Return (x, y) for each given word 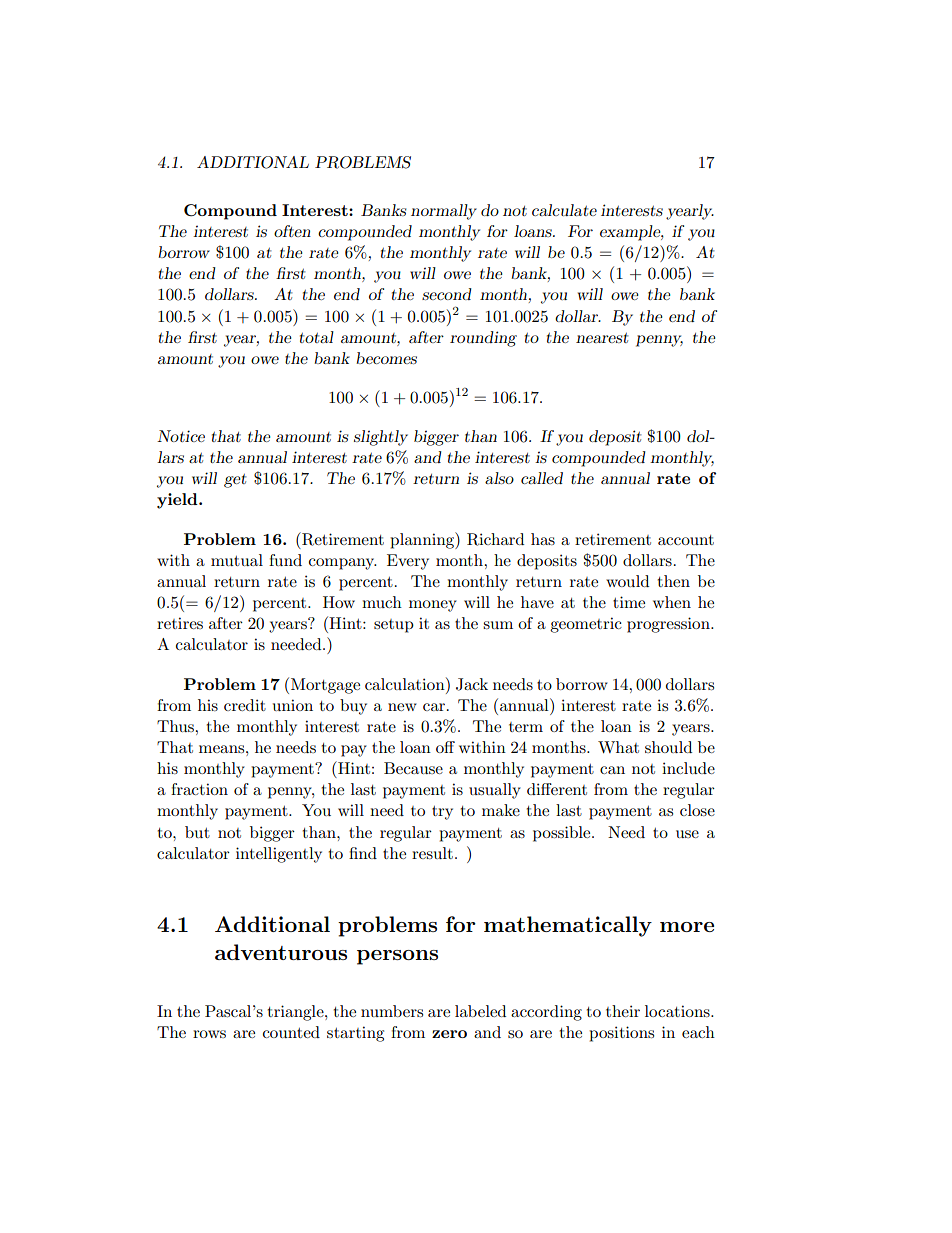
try (442, 813)
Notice (181, 436)
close (697, 810)
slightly (381, 438)
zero (449, 1034)
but (197, 832)
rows (209, 1034)
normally (444, 212)
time (629, 602)
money (433, 606)
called (542, 478)
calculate (564, 210)
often (292, 231)
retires (180, 623)
